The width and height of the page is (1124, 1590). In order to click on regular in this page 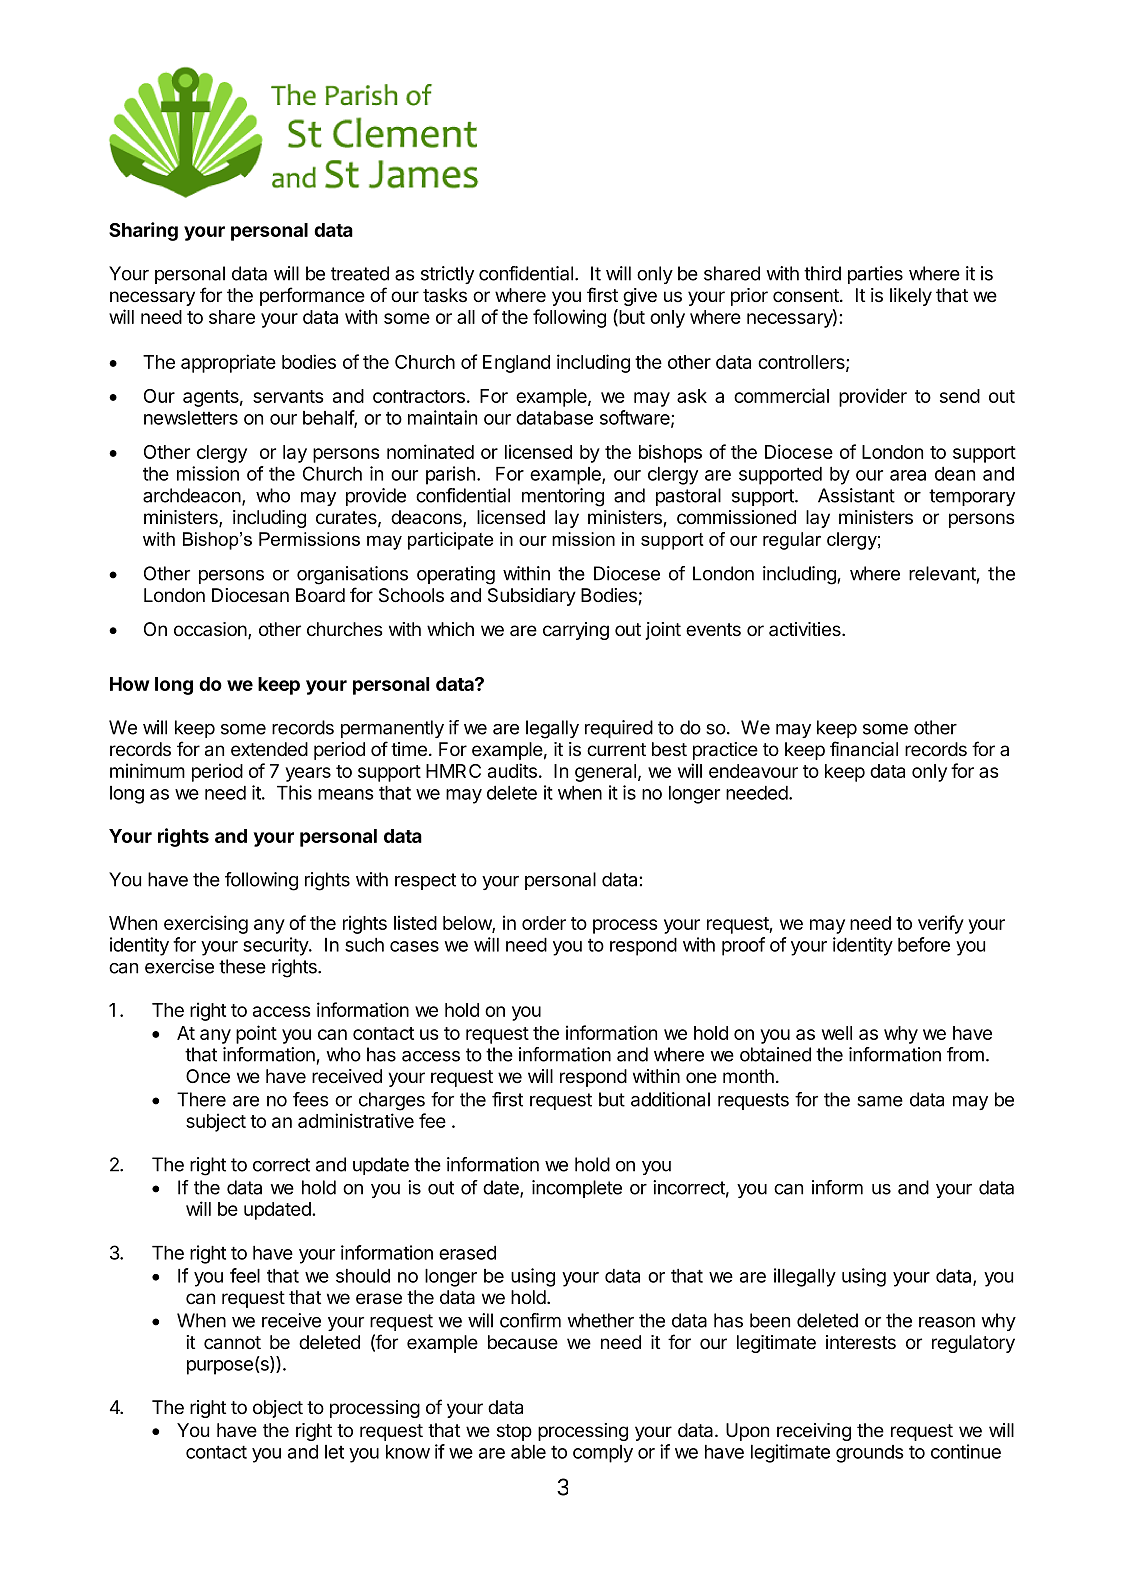, I will do `click(792, 541)`.
